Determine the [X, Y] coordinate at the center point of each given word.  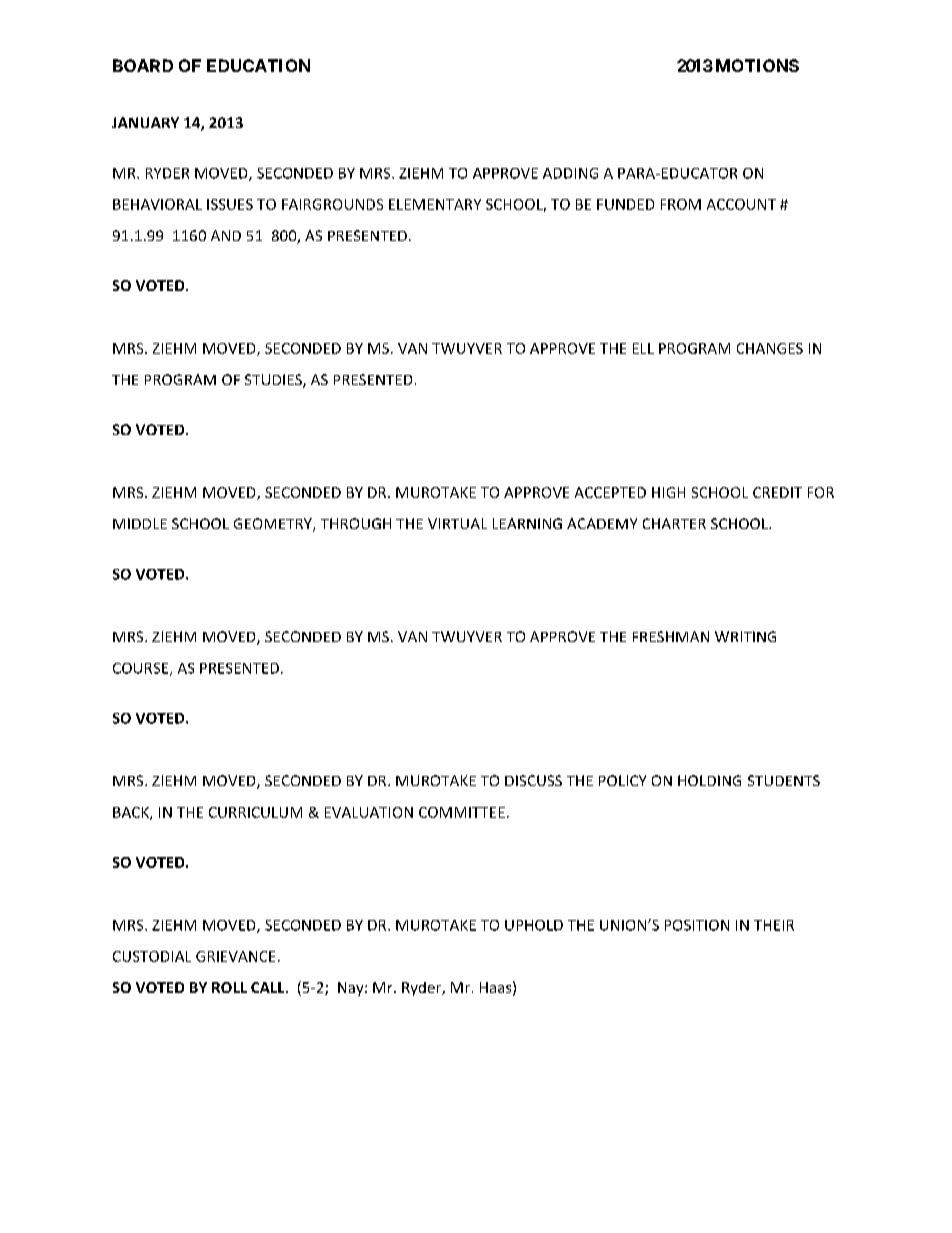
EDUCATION [258, 65]
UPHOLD [534, 925]
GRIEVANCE [235, 956]
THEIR [774, 925]
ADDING [570, 173]
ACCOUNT [741, 204]
